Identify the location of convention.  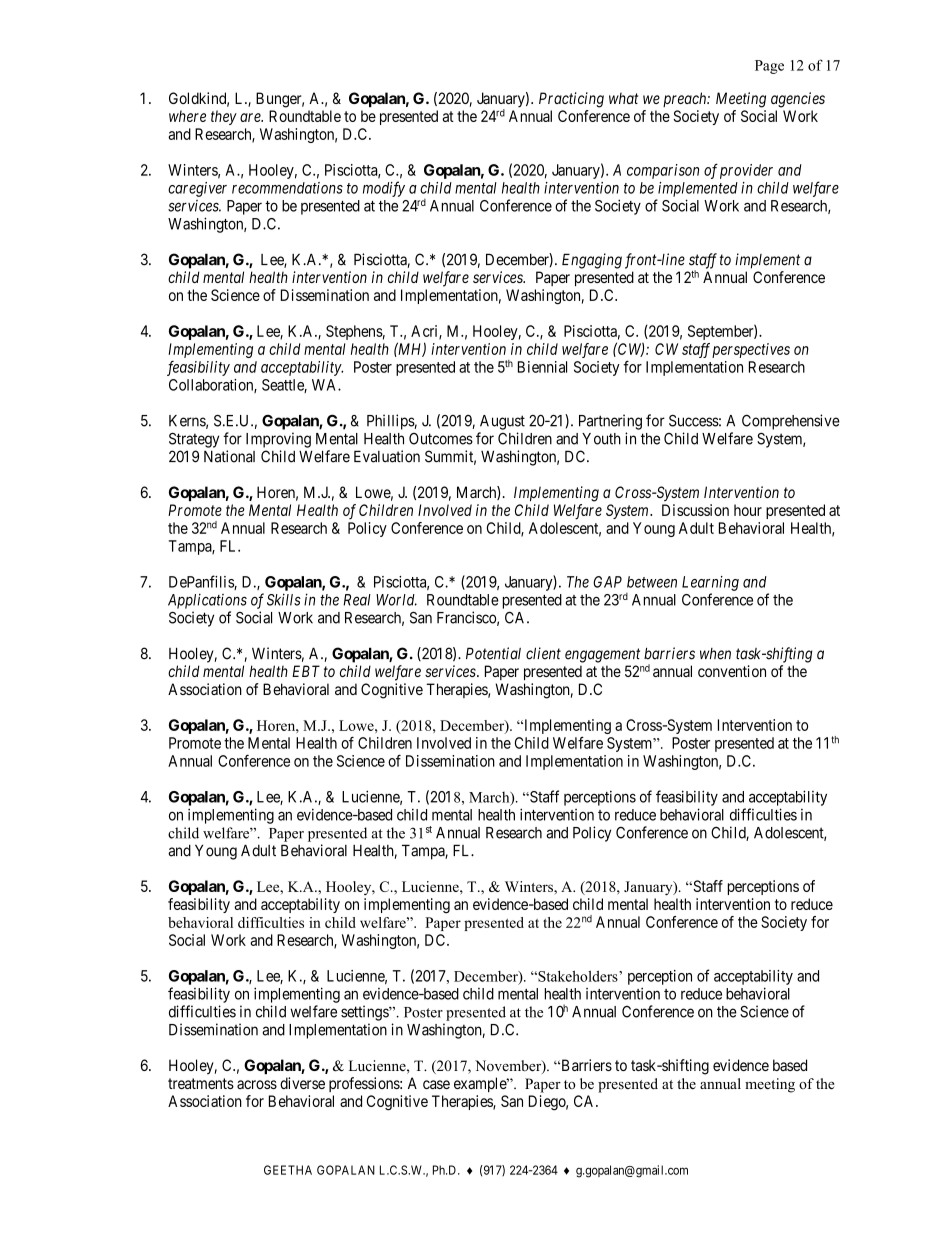
(732, 671).
